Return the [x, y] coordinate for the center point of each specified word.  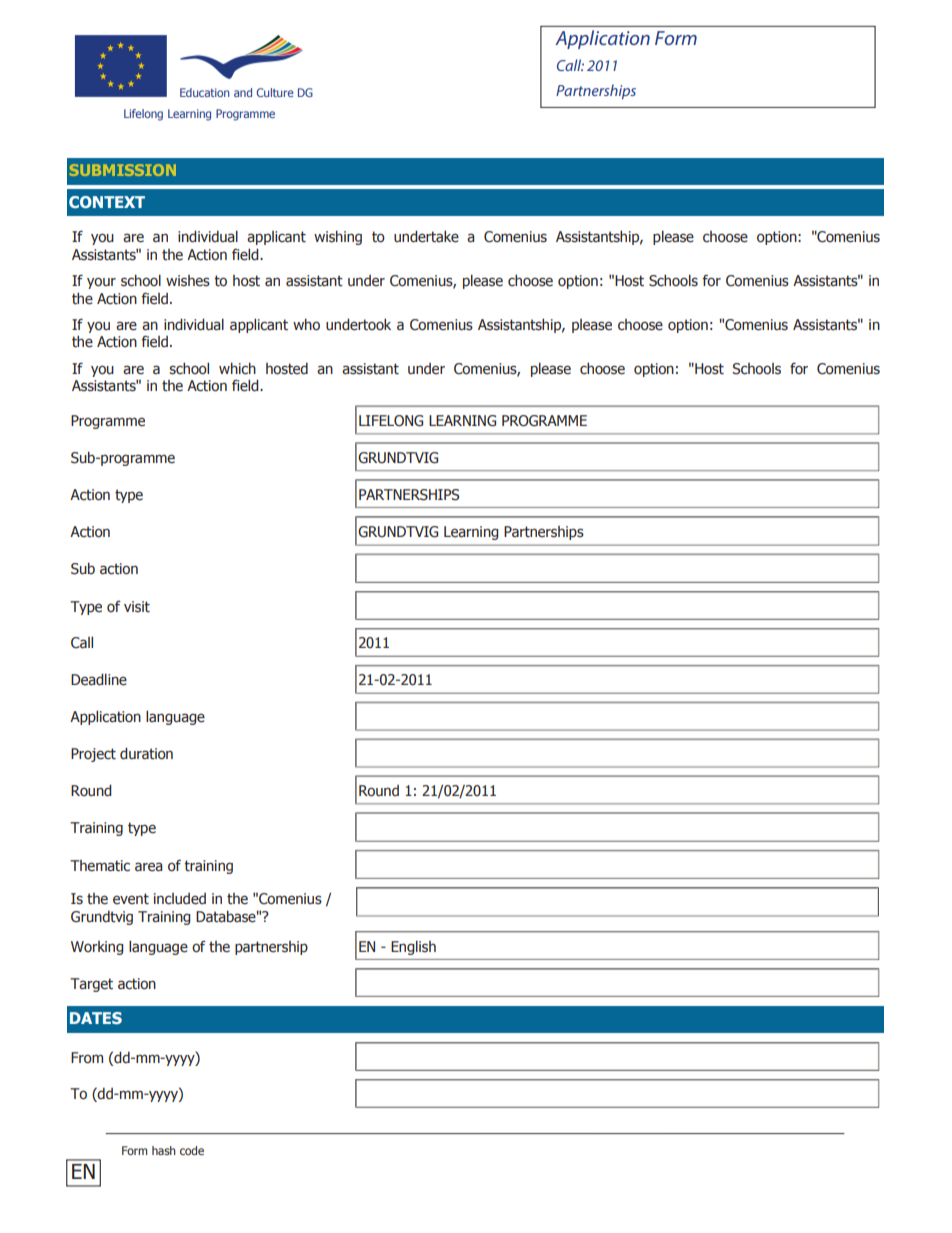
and [243, 92]
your [101, 283]
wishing [338, 237]
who [306, 324]
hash [164, 1150]
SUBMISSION [123, 170]
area [148, 867]
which [237, 368]
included [180, 899]
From [87, 1058]
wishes [188, 281]
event [131, 899]
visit [137, 607]
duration [146, 753]
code [192, 1150]
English [413, 947]
